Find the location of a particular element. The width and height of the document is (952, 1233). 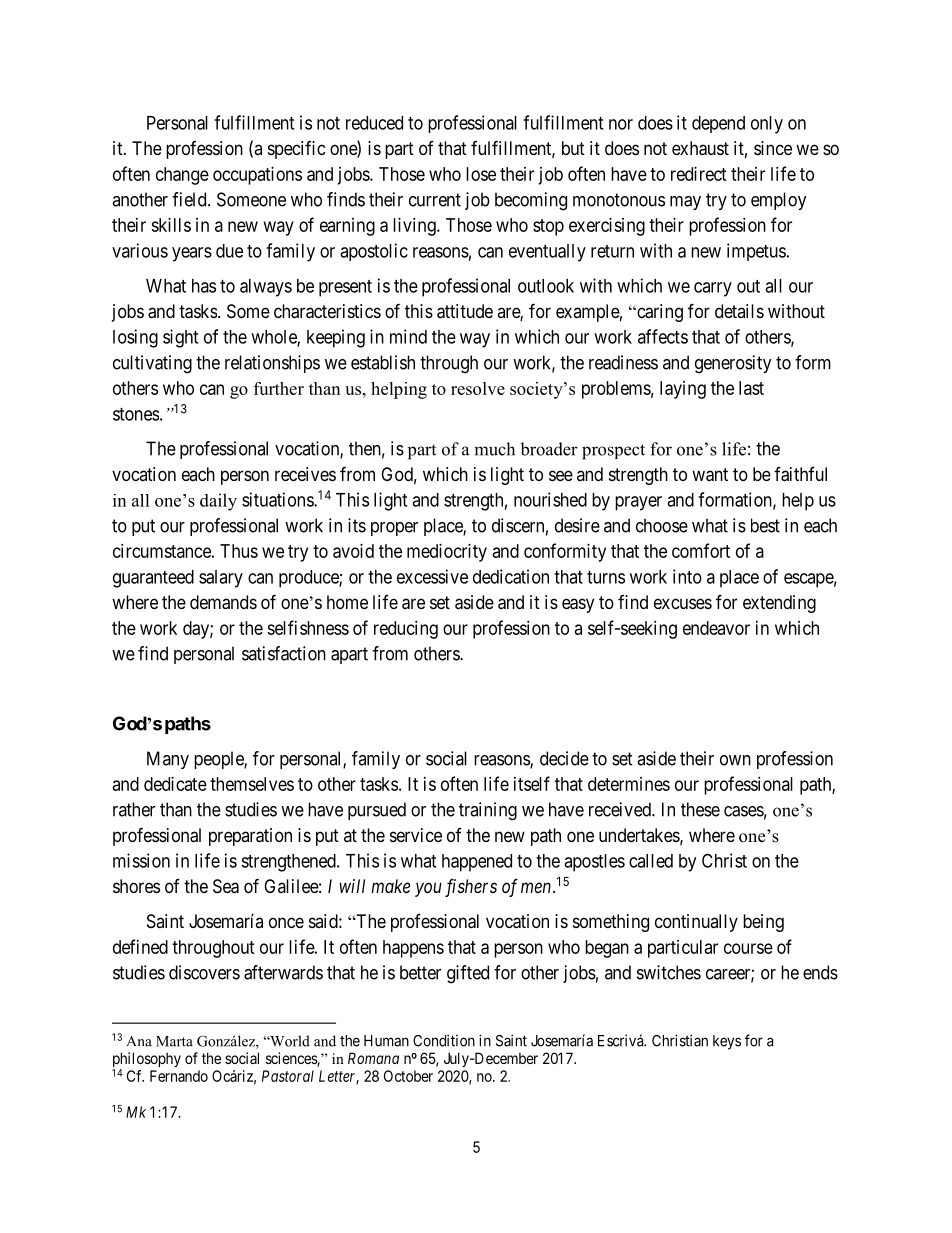

decide is located at coordinates (564, 758).
